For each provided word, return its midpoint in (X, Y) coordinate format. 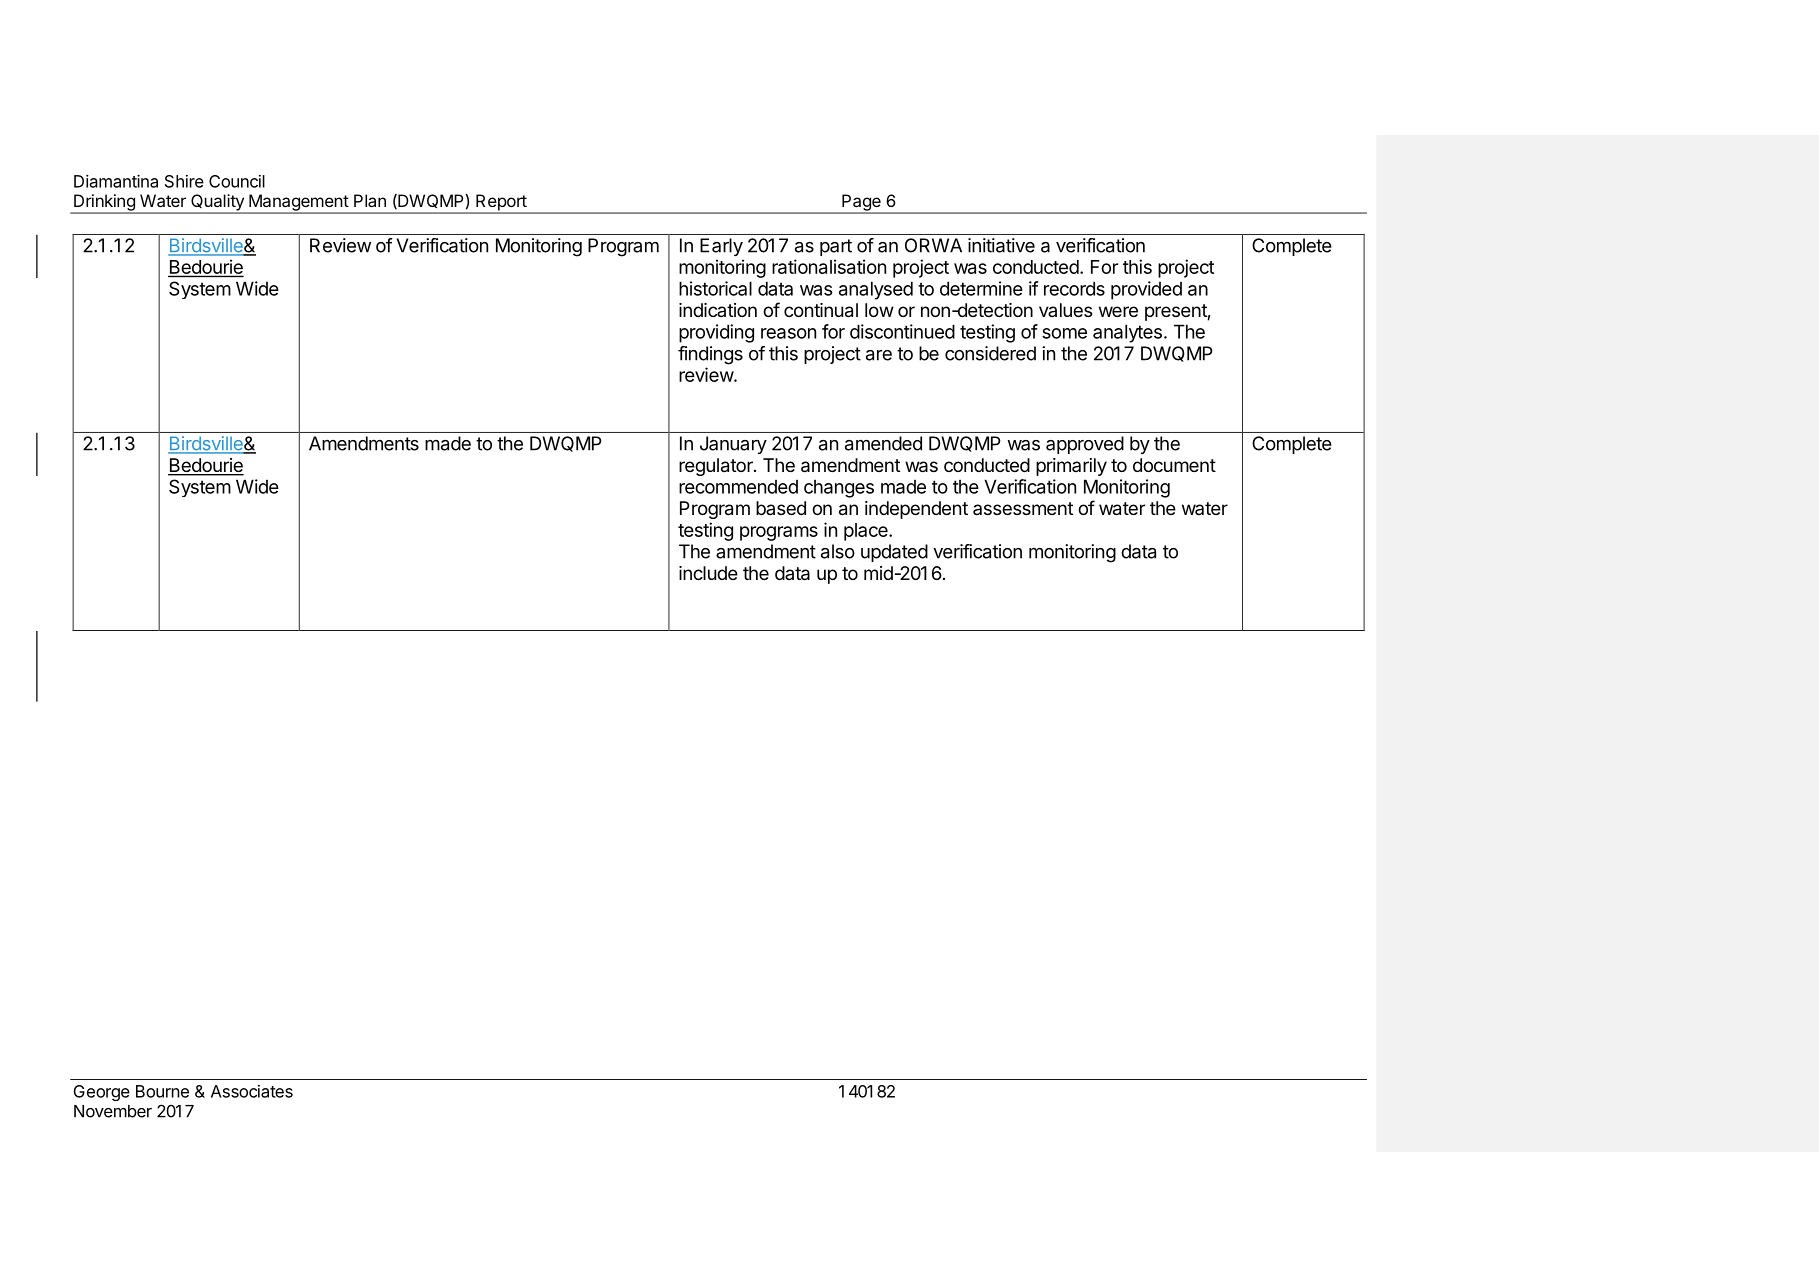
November (113, 1111)
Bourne (162, 1091)
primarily (1071, 467)
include (708, 573)
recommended (738, 487)
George (101, 1093)
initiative (1001, 245)
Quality (217, 203)
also (838, 551)
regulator (717, 467)
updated (894, 553)
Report (501, 203)
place (867, 532)
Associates (252, 1091)
